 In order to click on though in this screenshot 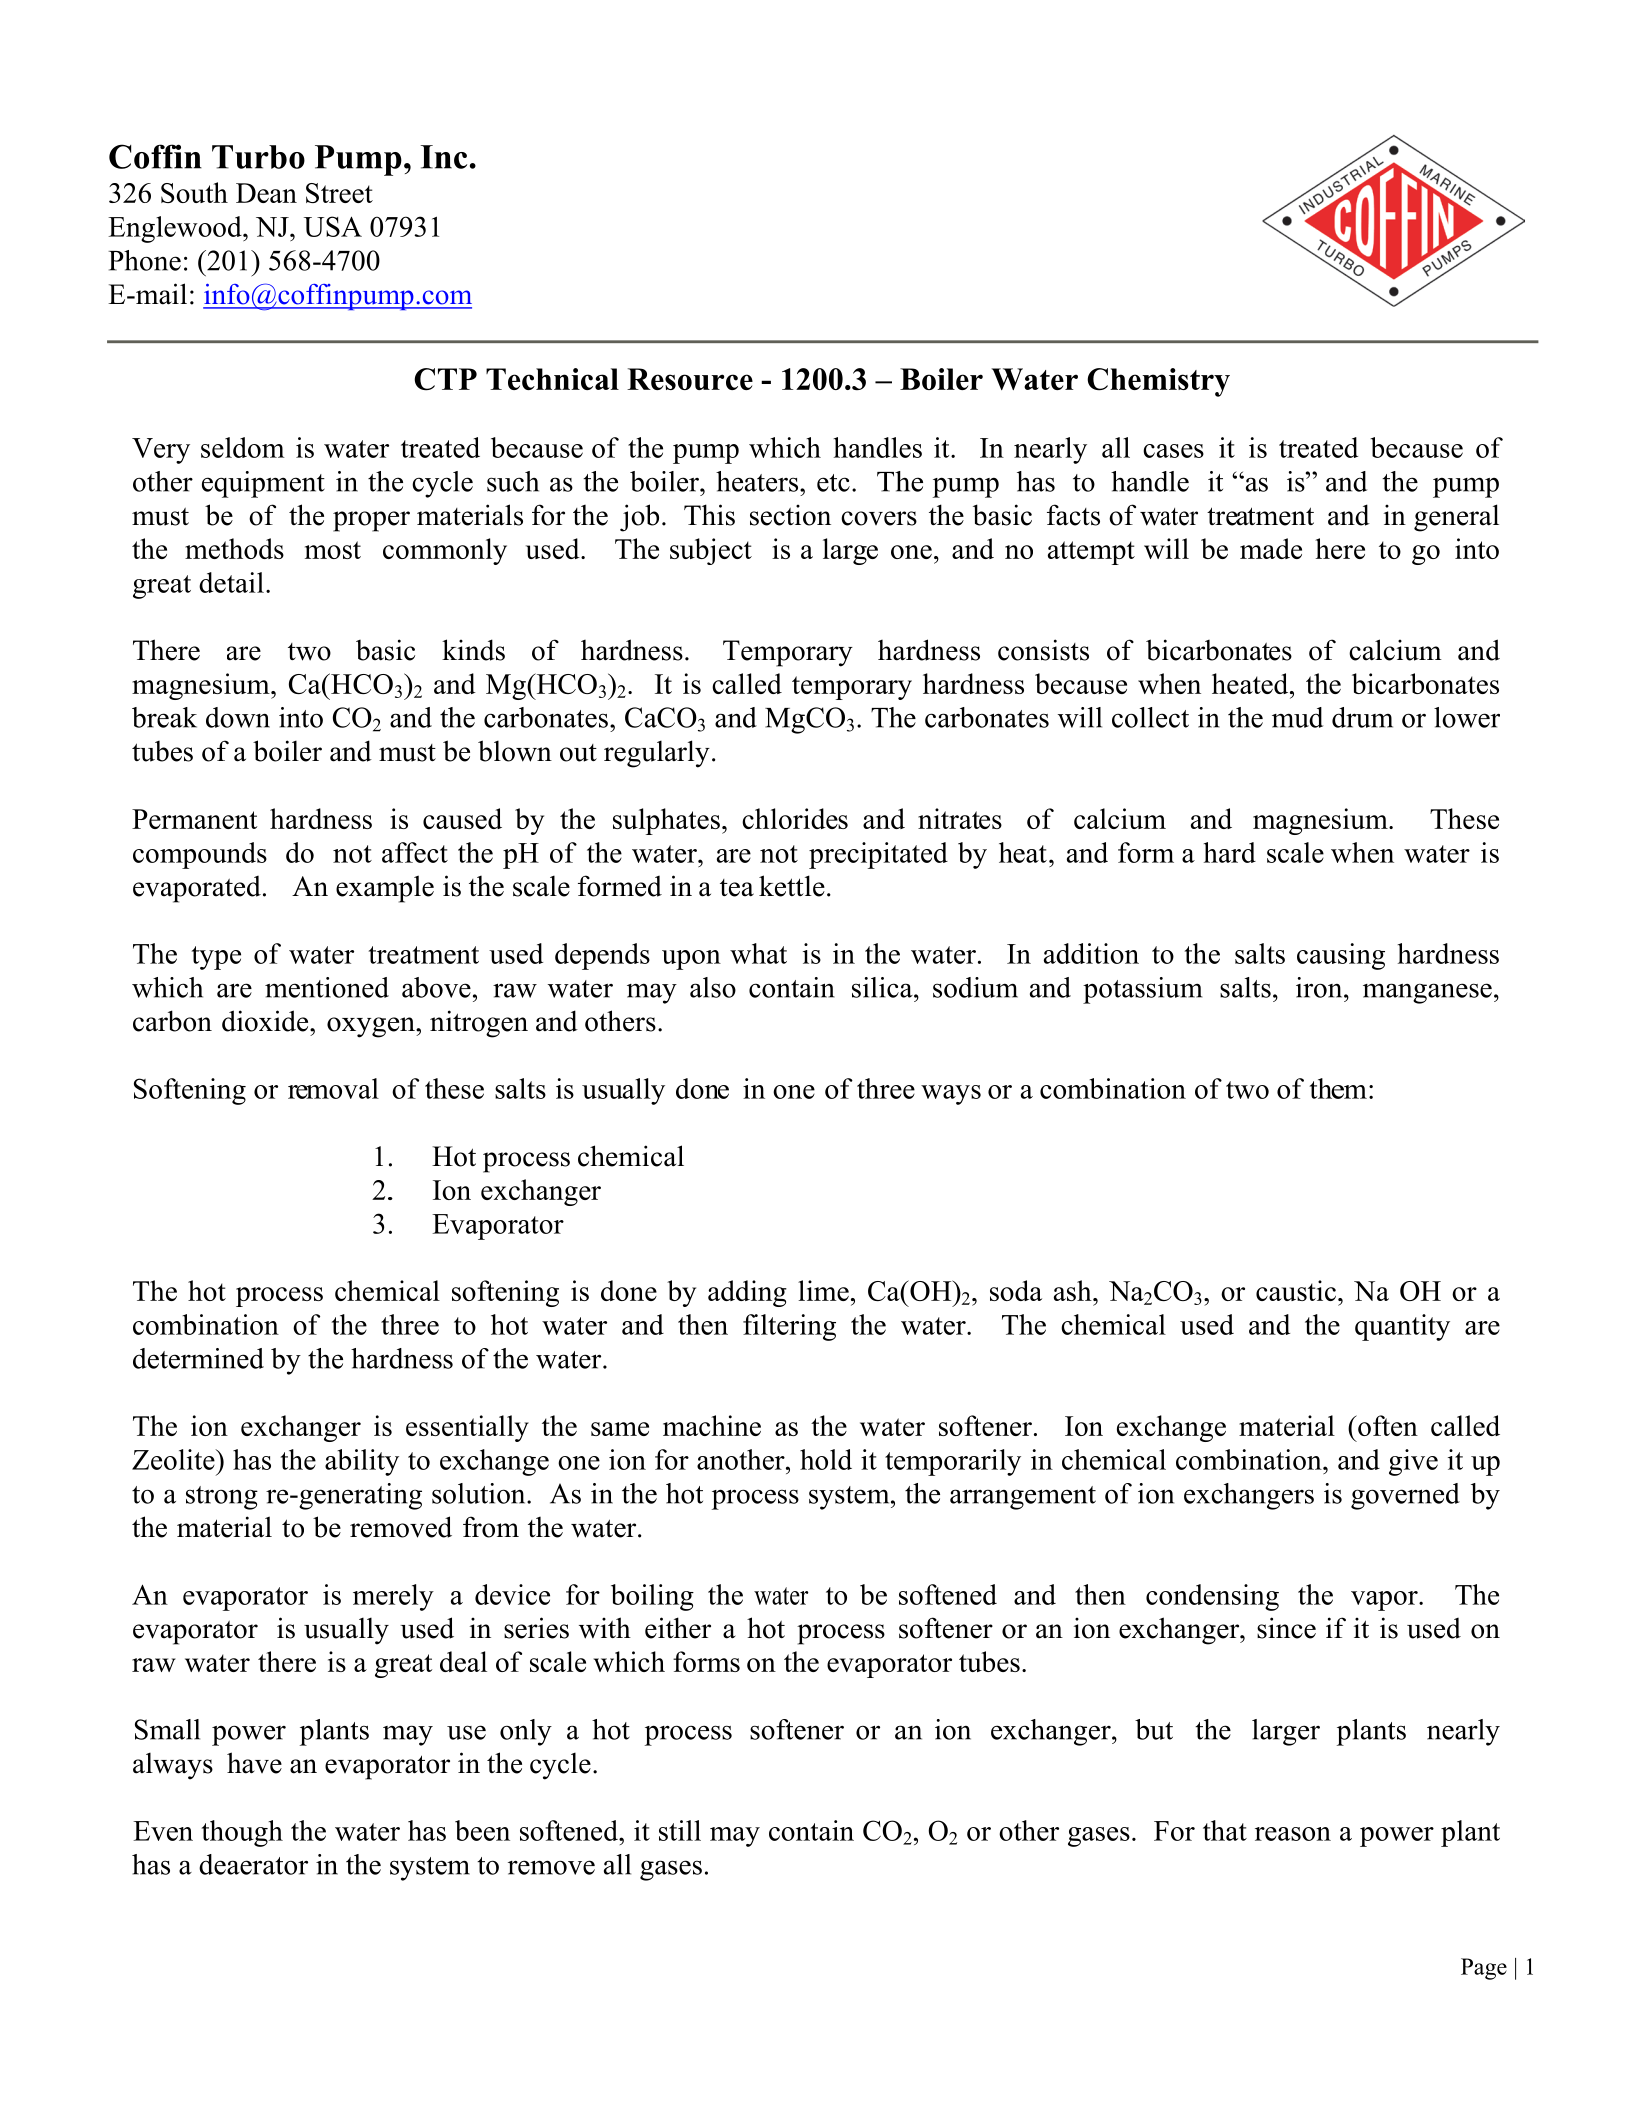, I will do `click(242, 1833)`.
